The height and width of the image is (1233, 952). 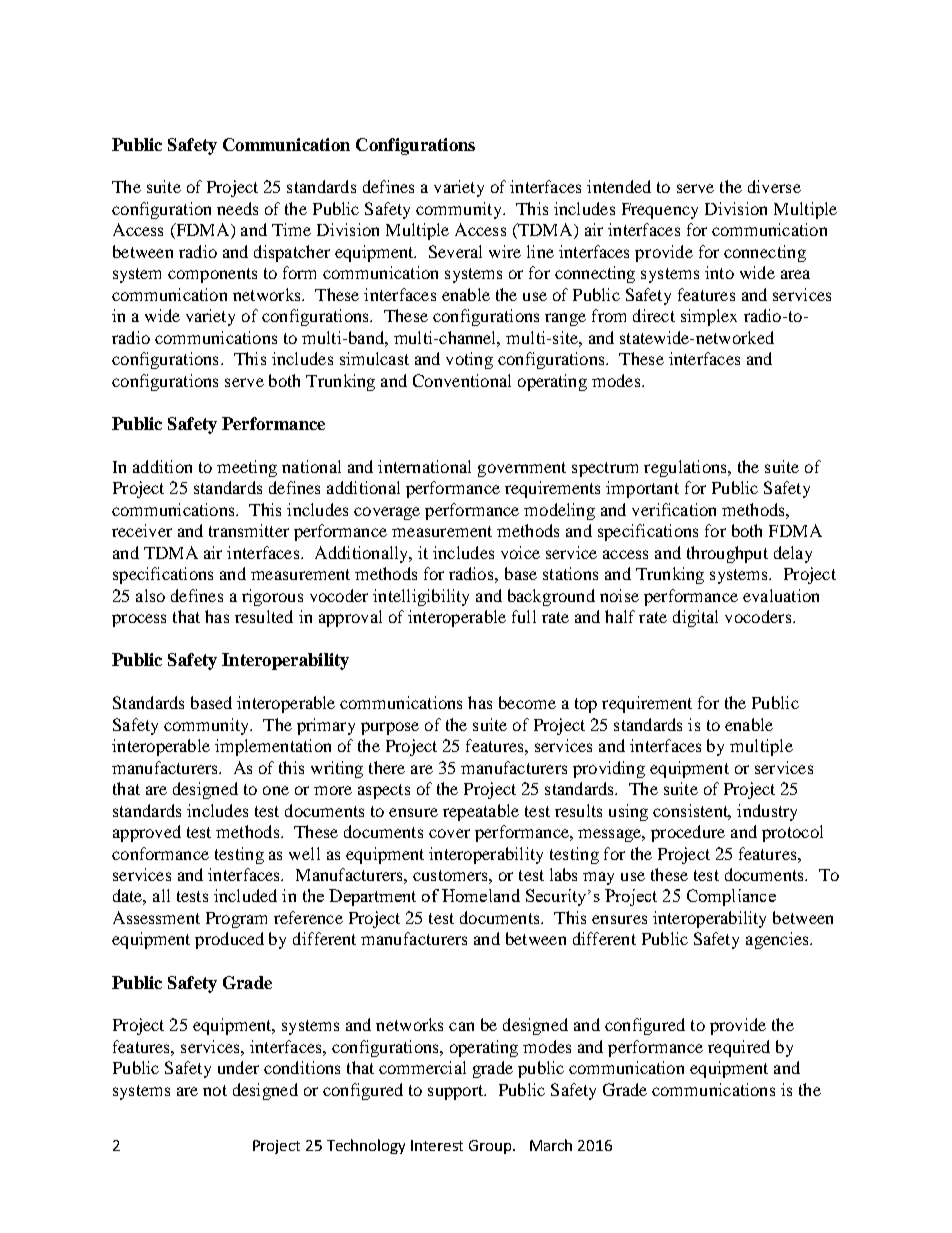 I want to click on resulted, so click(x=264, y=616).
